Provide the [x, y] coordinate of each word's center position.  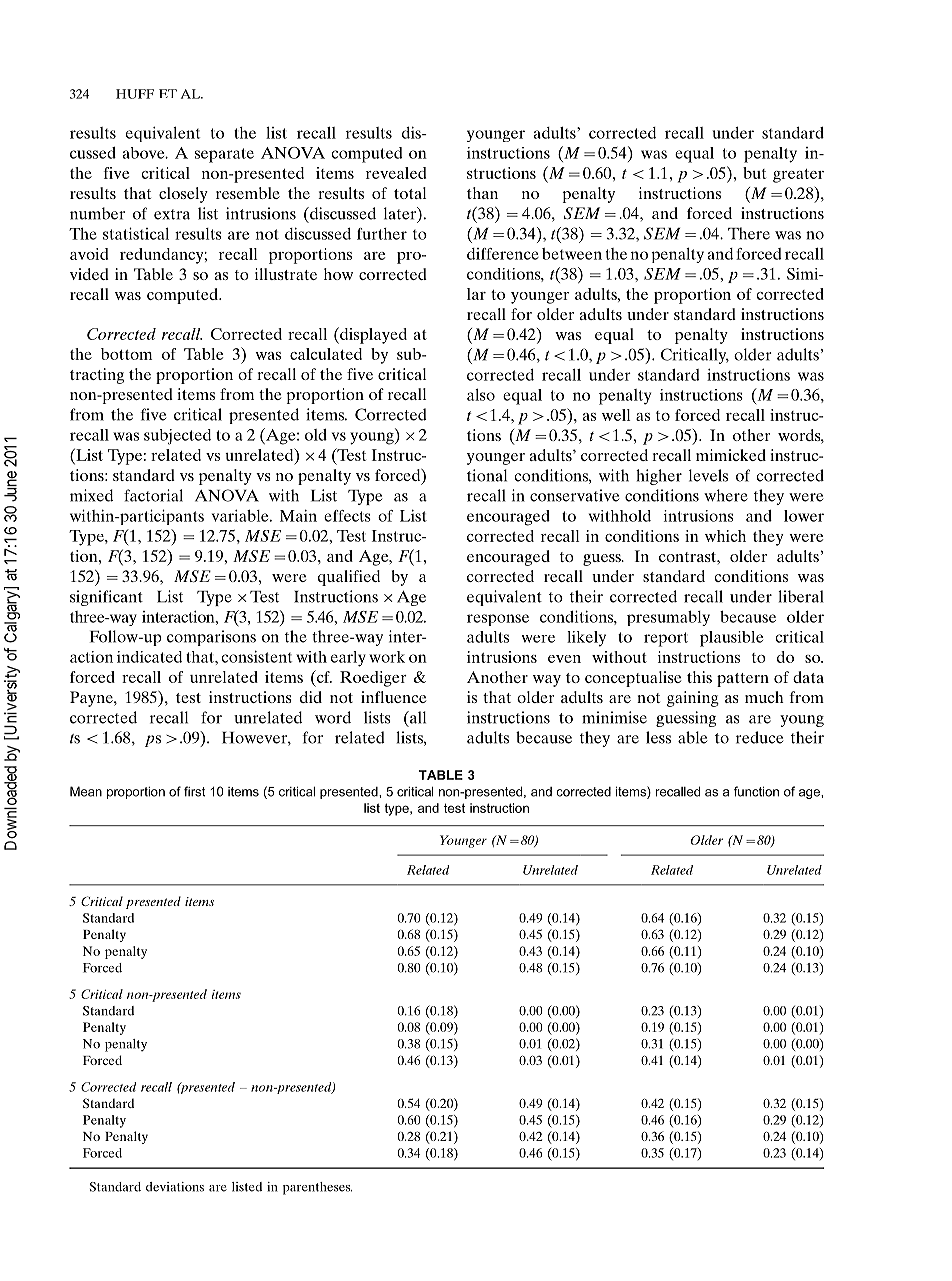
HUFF [135, 94]
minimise [614, 717]
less [658, 737]
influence [393, 697]
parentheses [317, 1188]
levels [708, 475]
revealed [396, 173]
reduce [759, 737]
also [481, 395]
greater [798, 176]
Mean [86, 791]
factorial [153, 495]
